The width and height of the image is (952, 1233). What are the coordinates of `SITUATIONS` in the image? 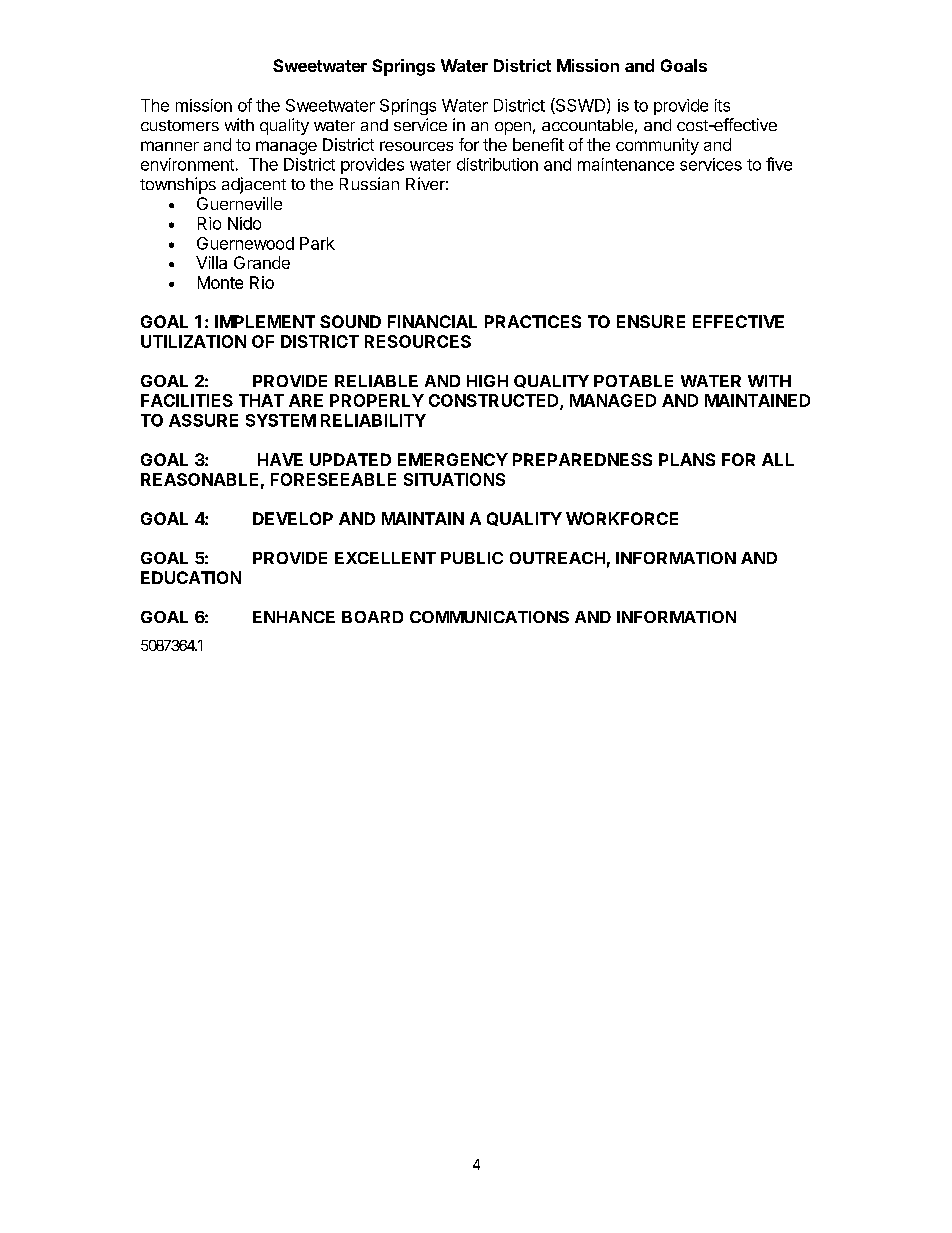 It's located at (454, 479).
